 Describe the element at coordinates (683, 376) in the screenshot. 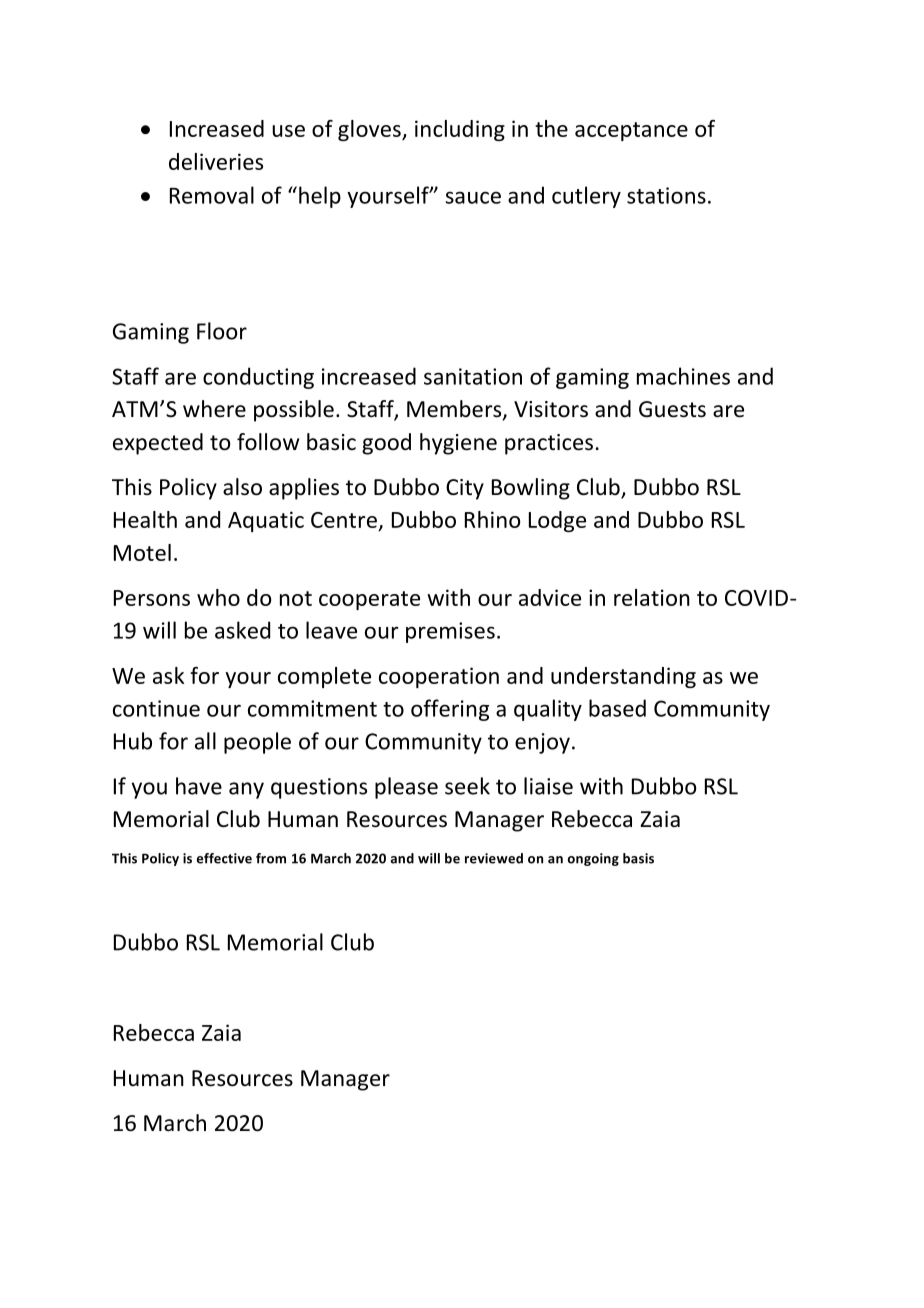

I see `machines` at that location.
